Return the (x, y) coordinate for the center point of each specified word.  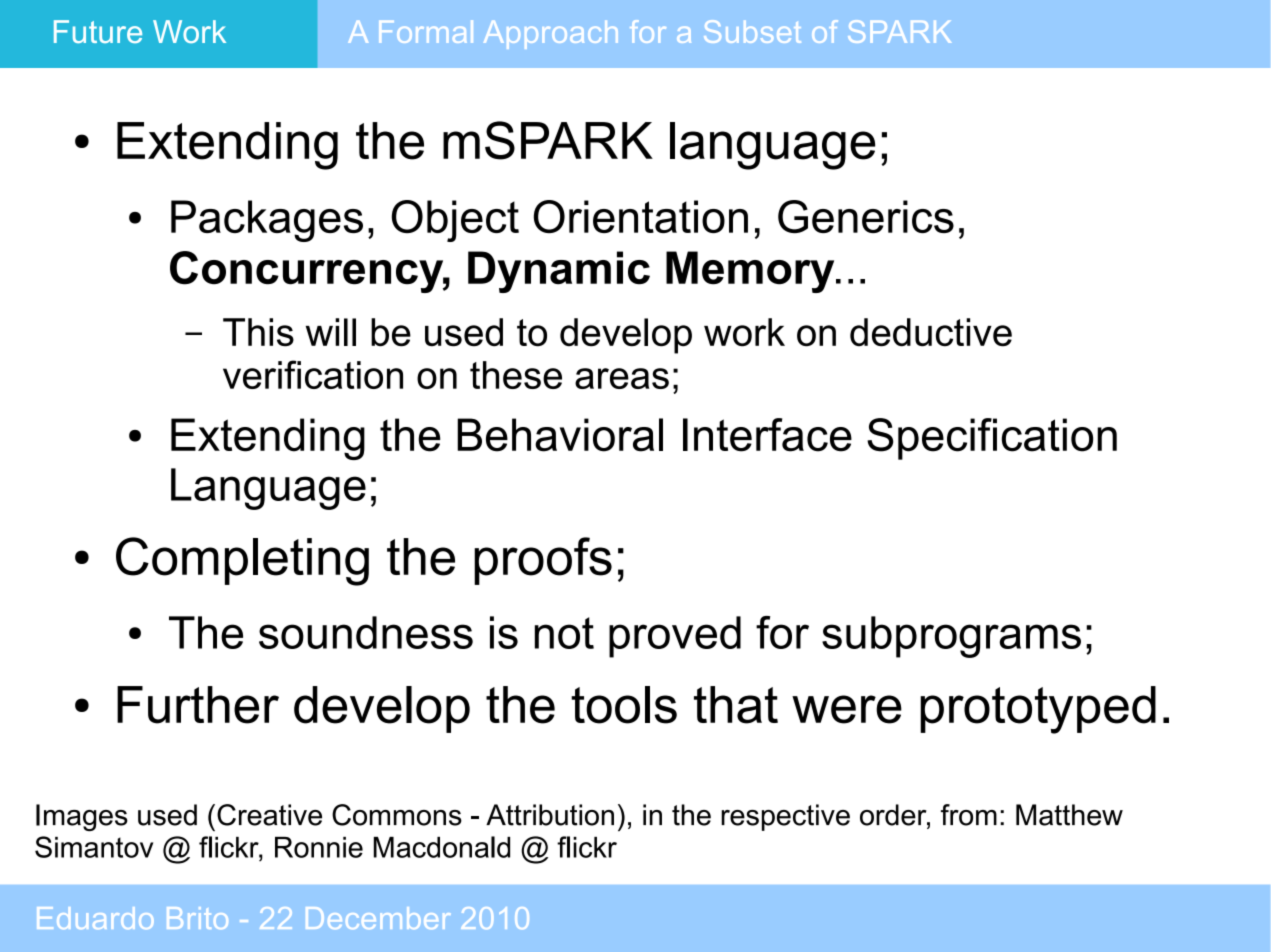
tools (624, 705)
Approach (551, 35)
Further (198, 705)
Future (98, 31)
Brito (197, 918)
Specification (992, 439)
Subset (752, 31)
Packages (267, 221)
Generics (866, 216)
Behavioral (560, 435)
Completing (242, 561)
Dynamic (559, 272)
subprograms (951, 637)
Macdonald (442, 847)
